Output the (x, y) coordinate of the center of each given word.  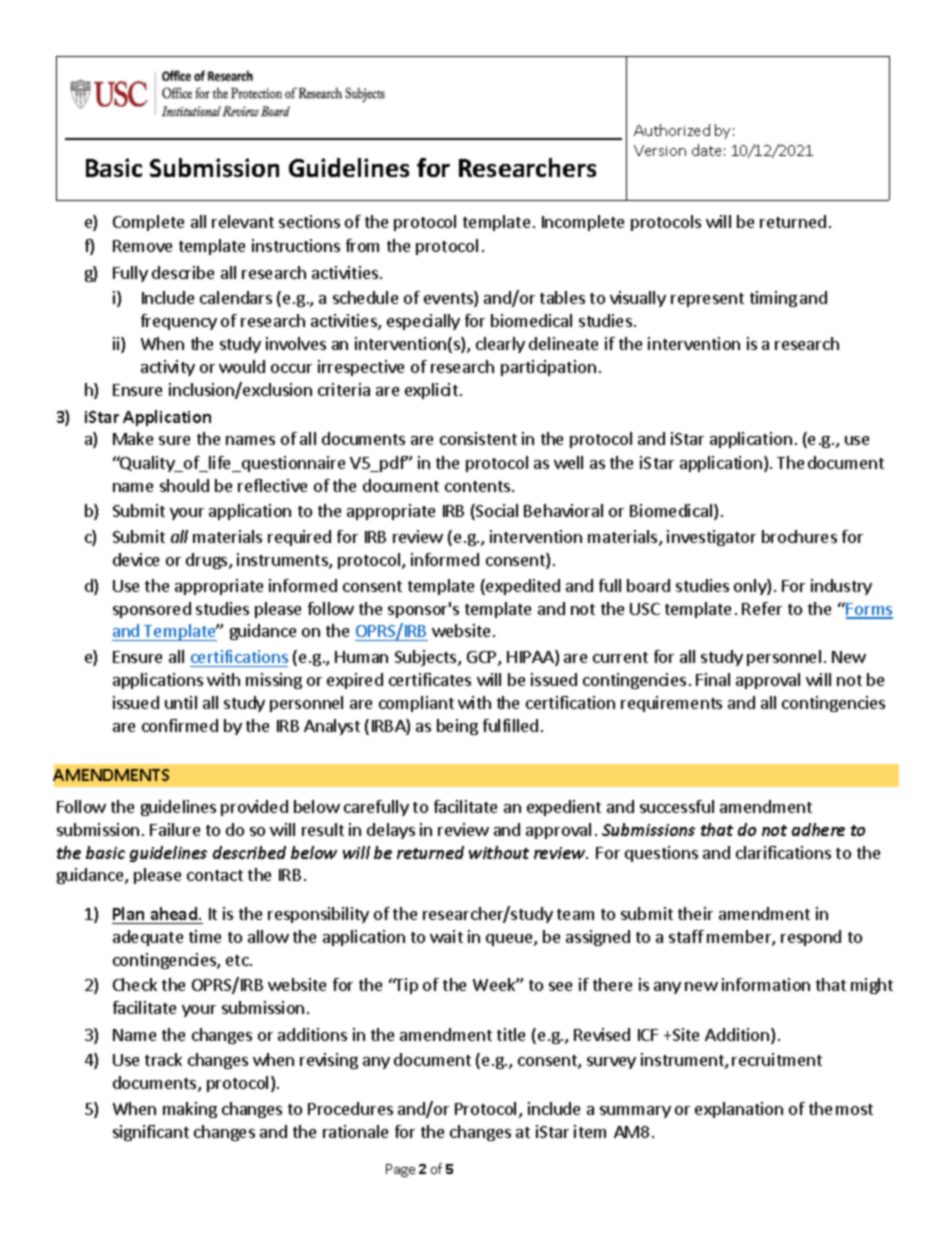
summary (635, 1112)
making (190, 1110)
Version (660, 150)
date (706, 150)
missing (274, 681)
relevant (243, 221)
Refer (762, 608)
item (590, 1131)
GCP (483, 658)
